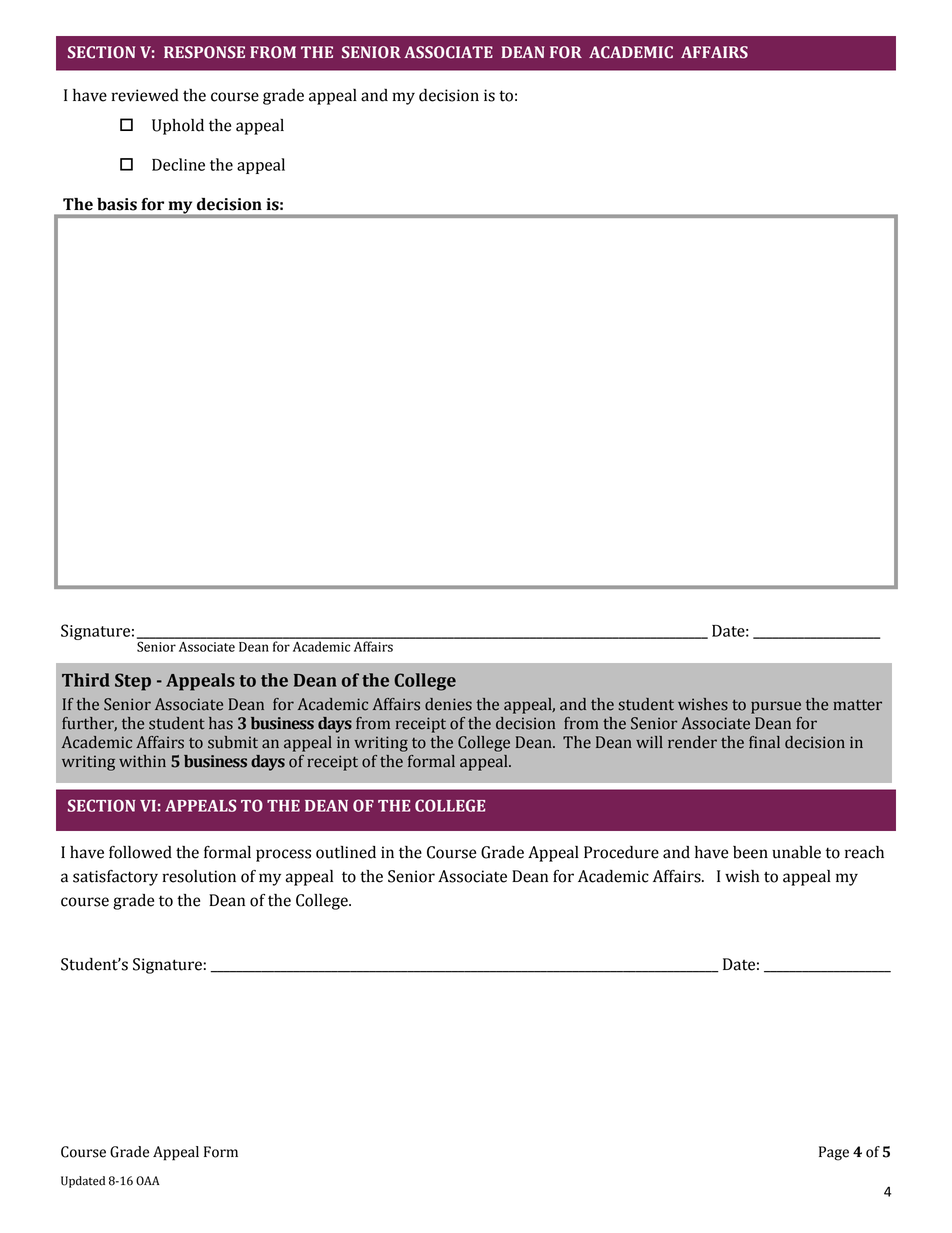 Image resolution: width=952 pixels, height=1233 pixels. Describe the element at coordinates (204, 52) in the page. I see `RESPONSE` at that location.
